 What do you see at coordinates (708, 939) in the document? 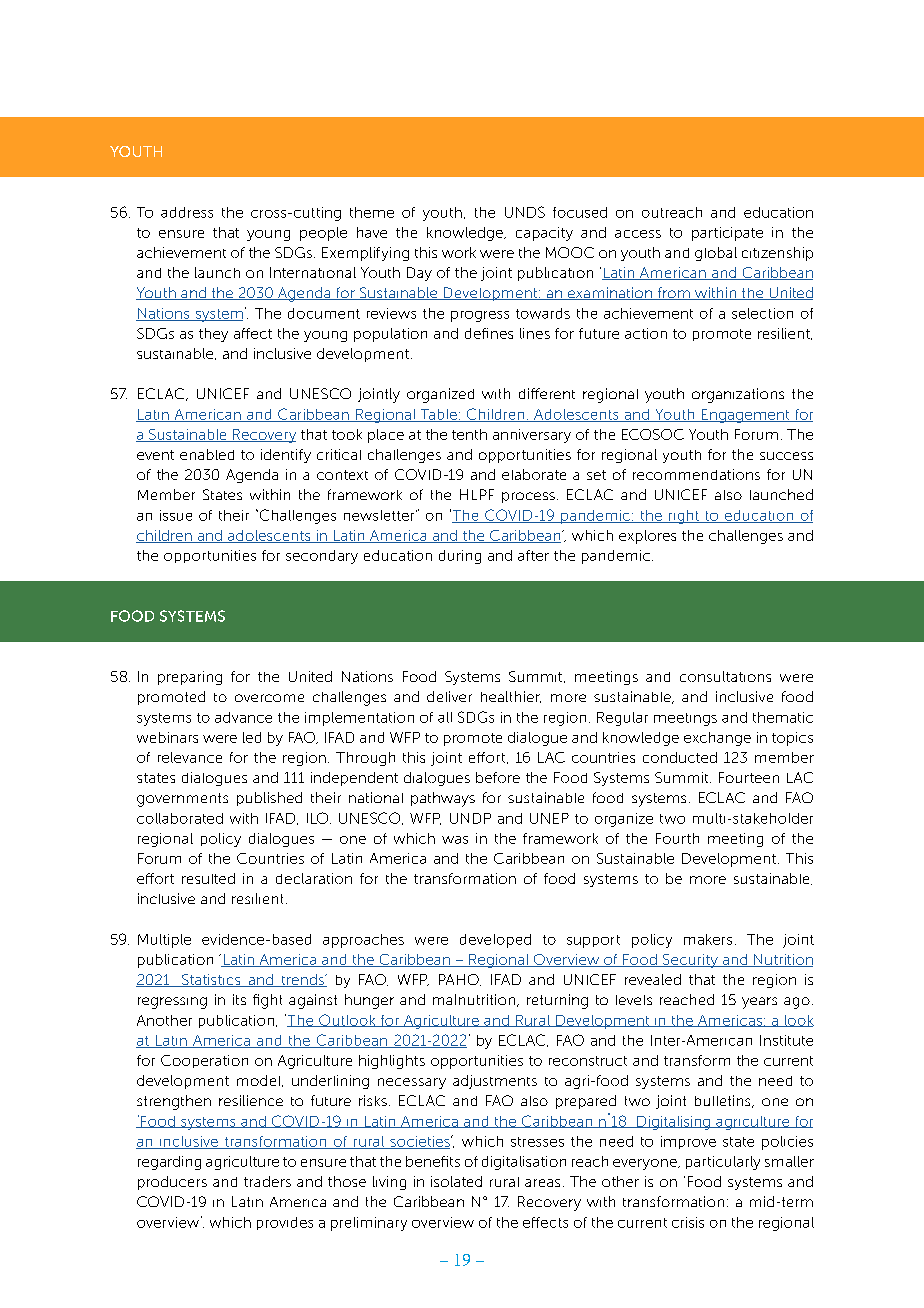
I see `makers` at bounding box center [708, 939].
